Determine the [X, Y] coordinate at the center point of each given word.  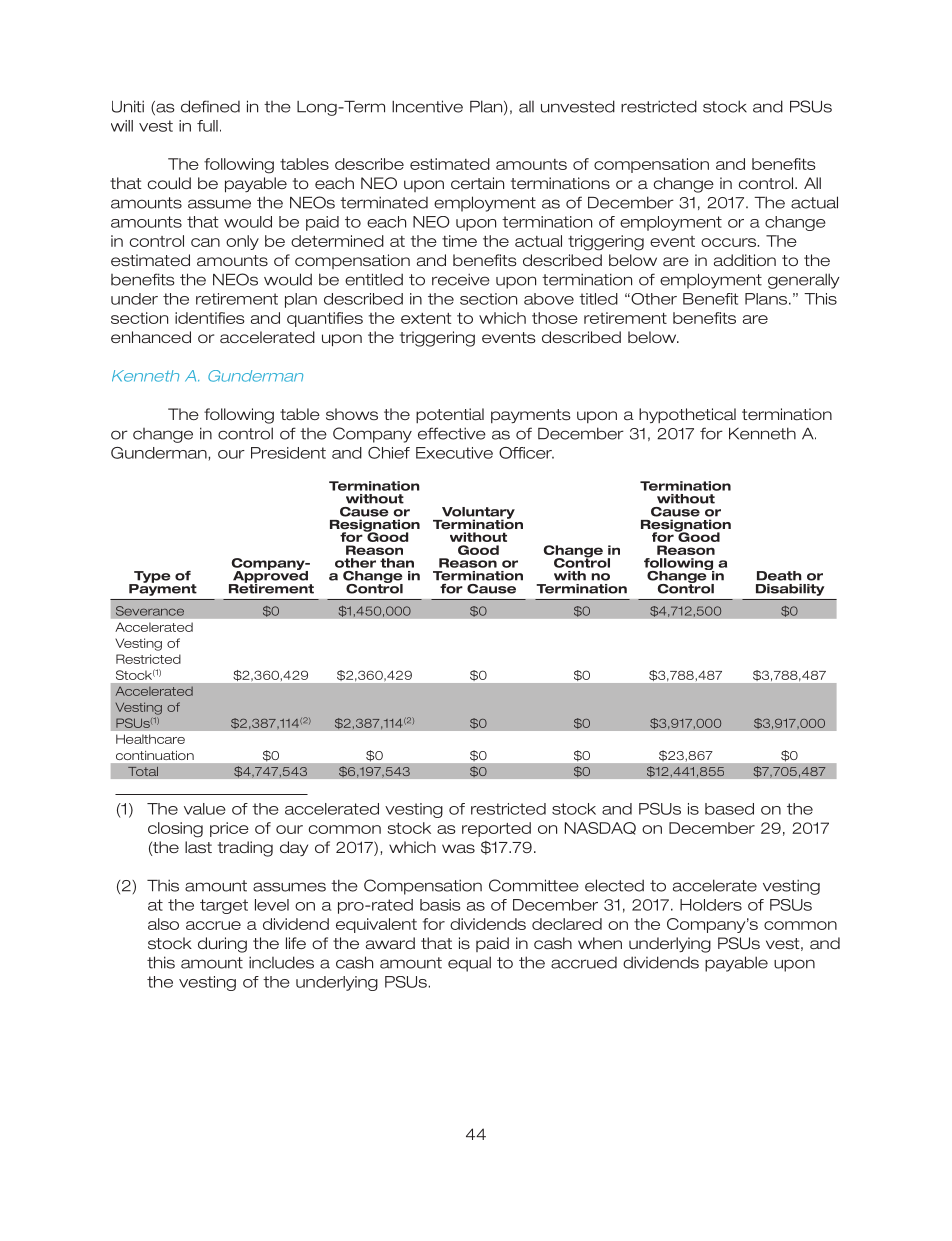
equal [469, 964]
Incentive [427, 106]
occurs [728, 242]
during [222, 945]
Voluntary [477, 514]
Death [779, 576]
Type [151, 578]
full [207, 126]
